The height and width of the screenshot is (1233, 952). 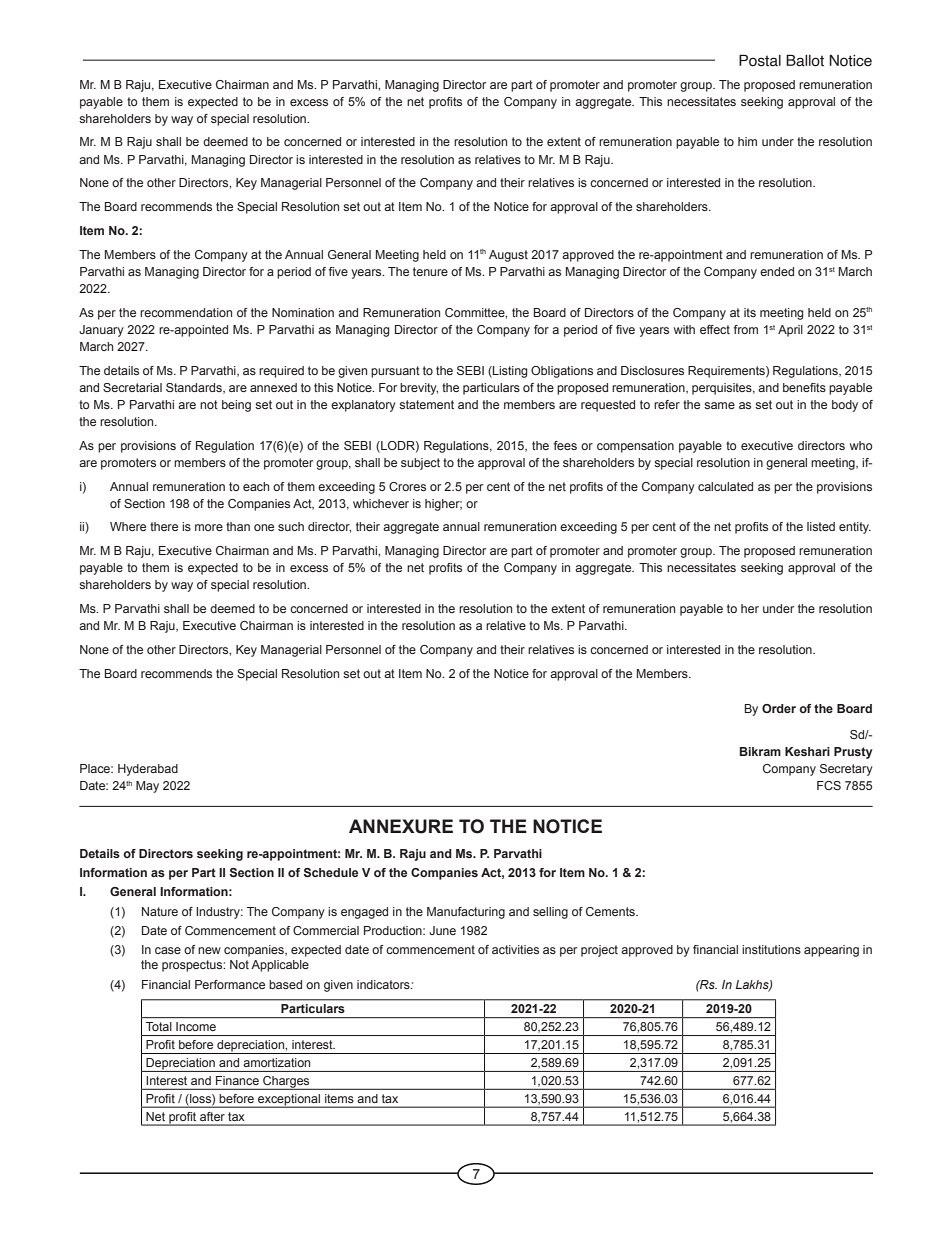 I want to click on Hyderabad, so click(x=148, y=770).
